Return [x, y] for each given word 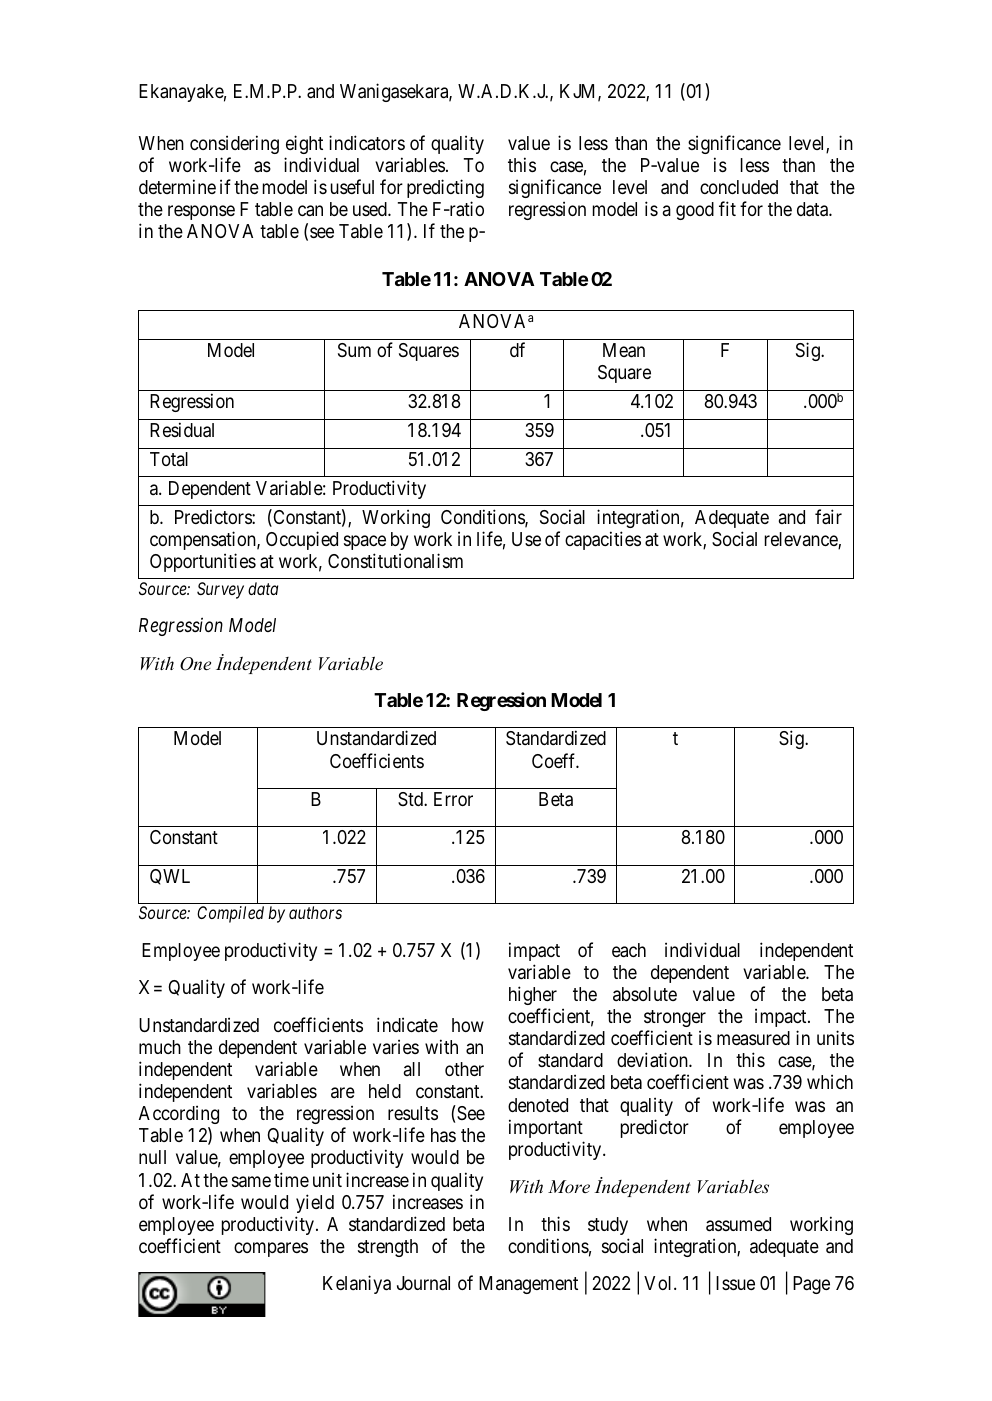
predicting [445, 188]
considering [234, 144]
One [195, 664]
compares [271, 1249]
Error [453, 799]
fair [828, 516]
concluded [739, 187]
